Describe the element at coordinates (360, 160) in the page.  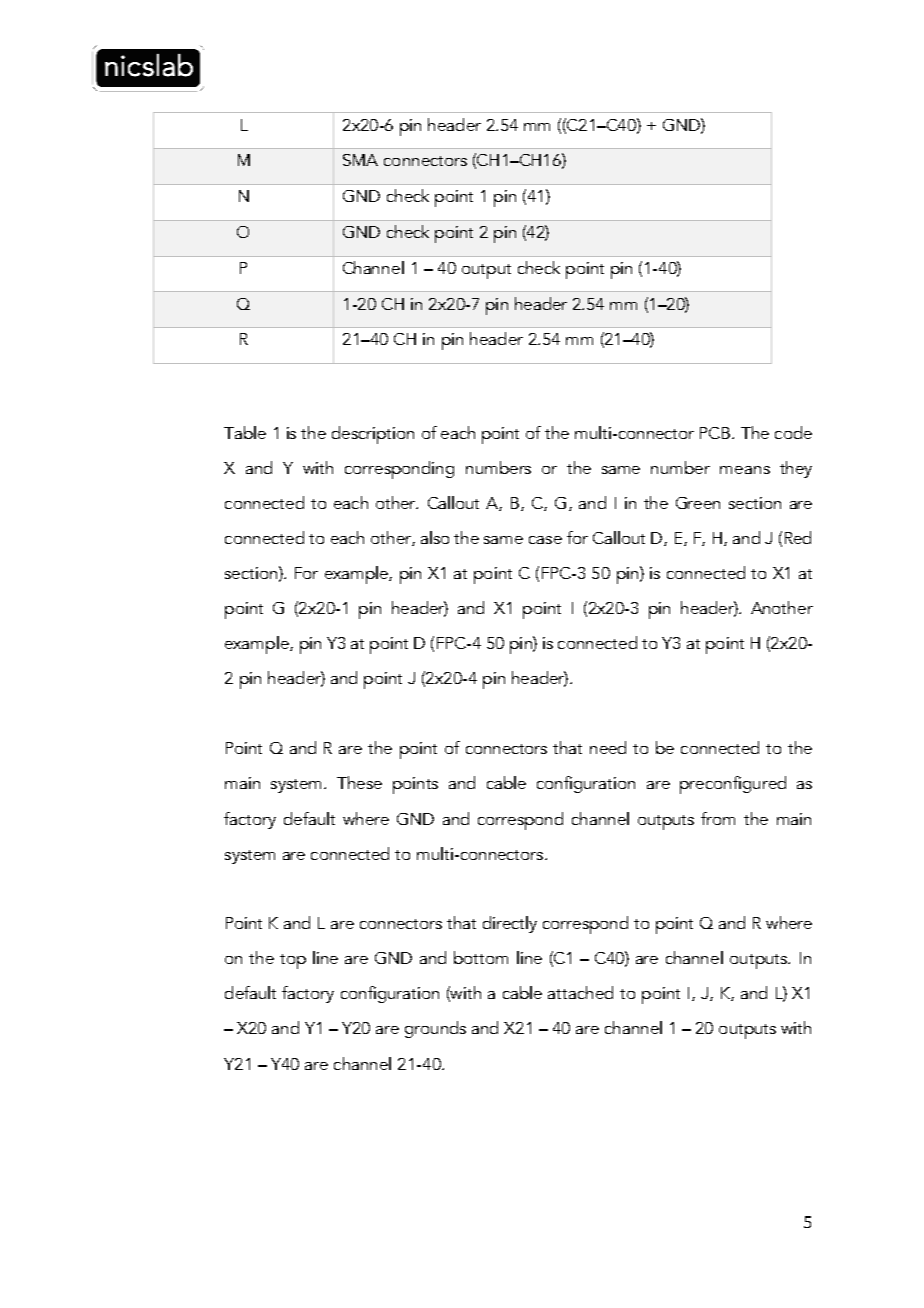
I see `SMA` at that location.
